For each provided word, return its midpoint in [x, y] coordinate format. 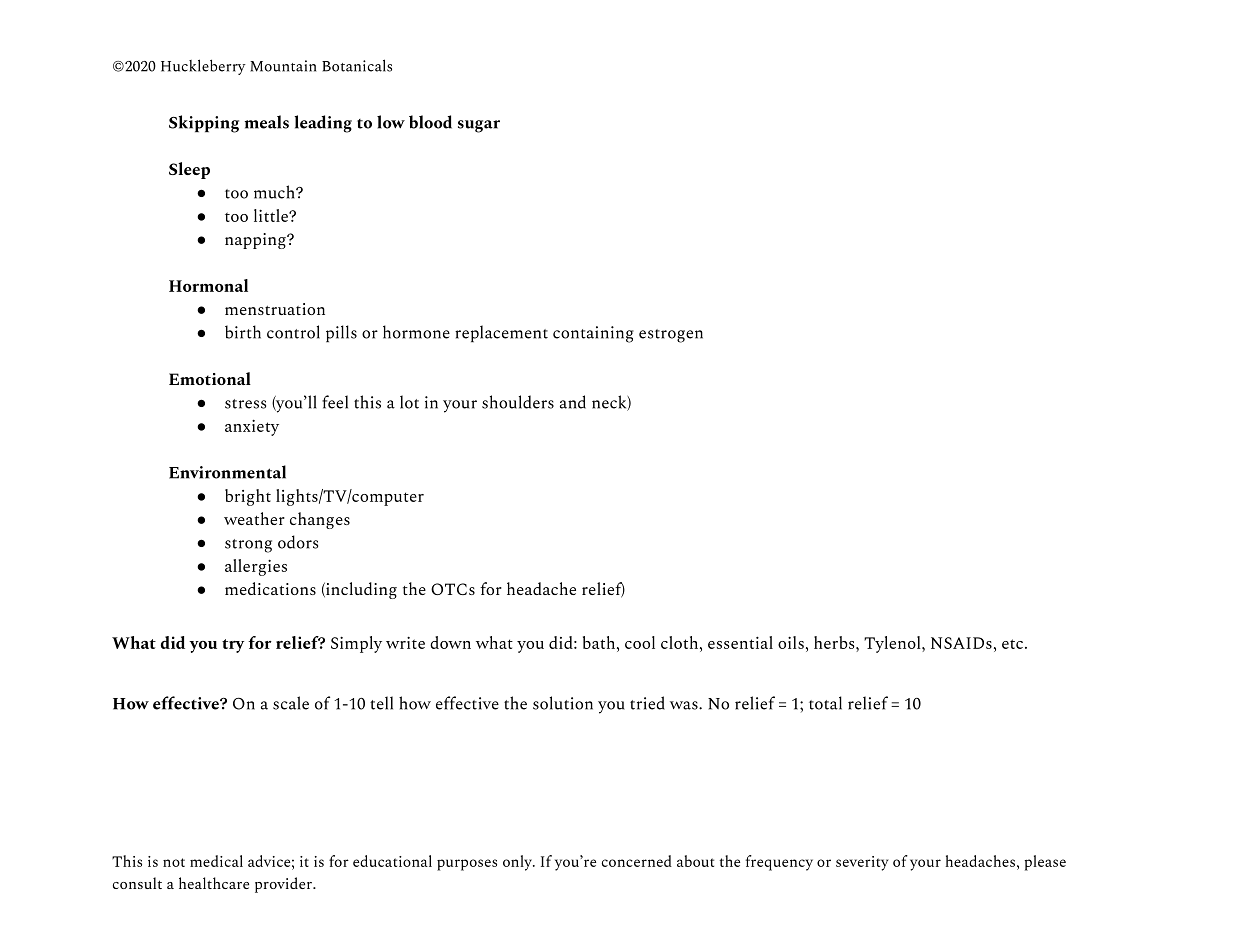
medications [270, 588]
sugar [479, 126]
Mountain [283, 66]
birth [243, 332]
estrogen [671, 336]
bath [600, 642]
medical [216, 861]
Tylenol [893, 644]
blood [430, 122]
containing [593, 334]
